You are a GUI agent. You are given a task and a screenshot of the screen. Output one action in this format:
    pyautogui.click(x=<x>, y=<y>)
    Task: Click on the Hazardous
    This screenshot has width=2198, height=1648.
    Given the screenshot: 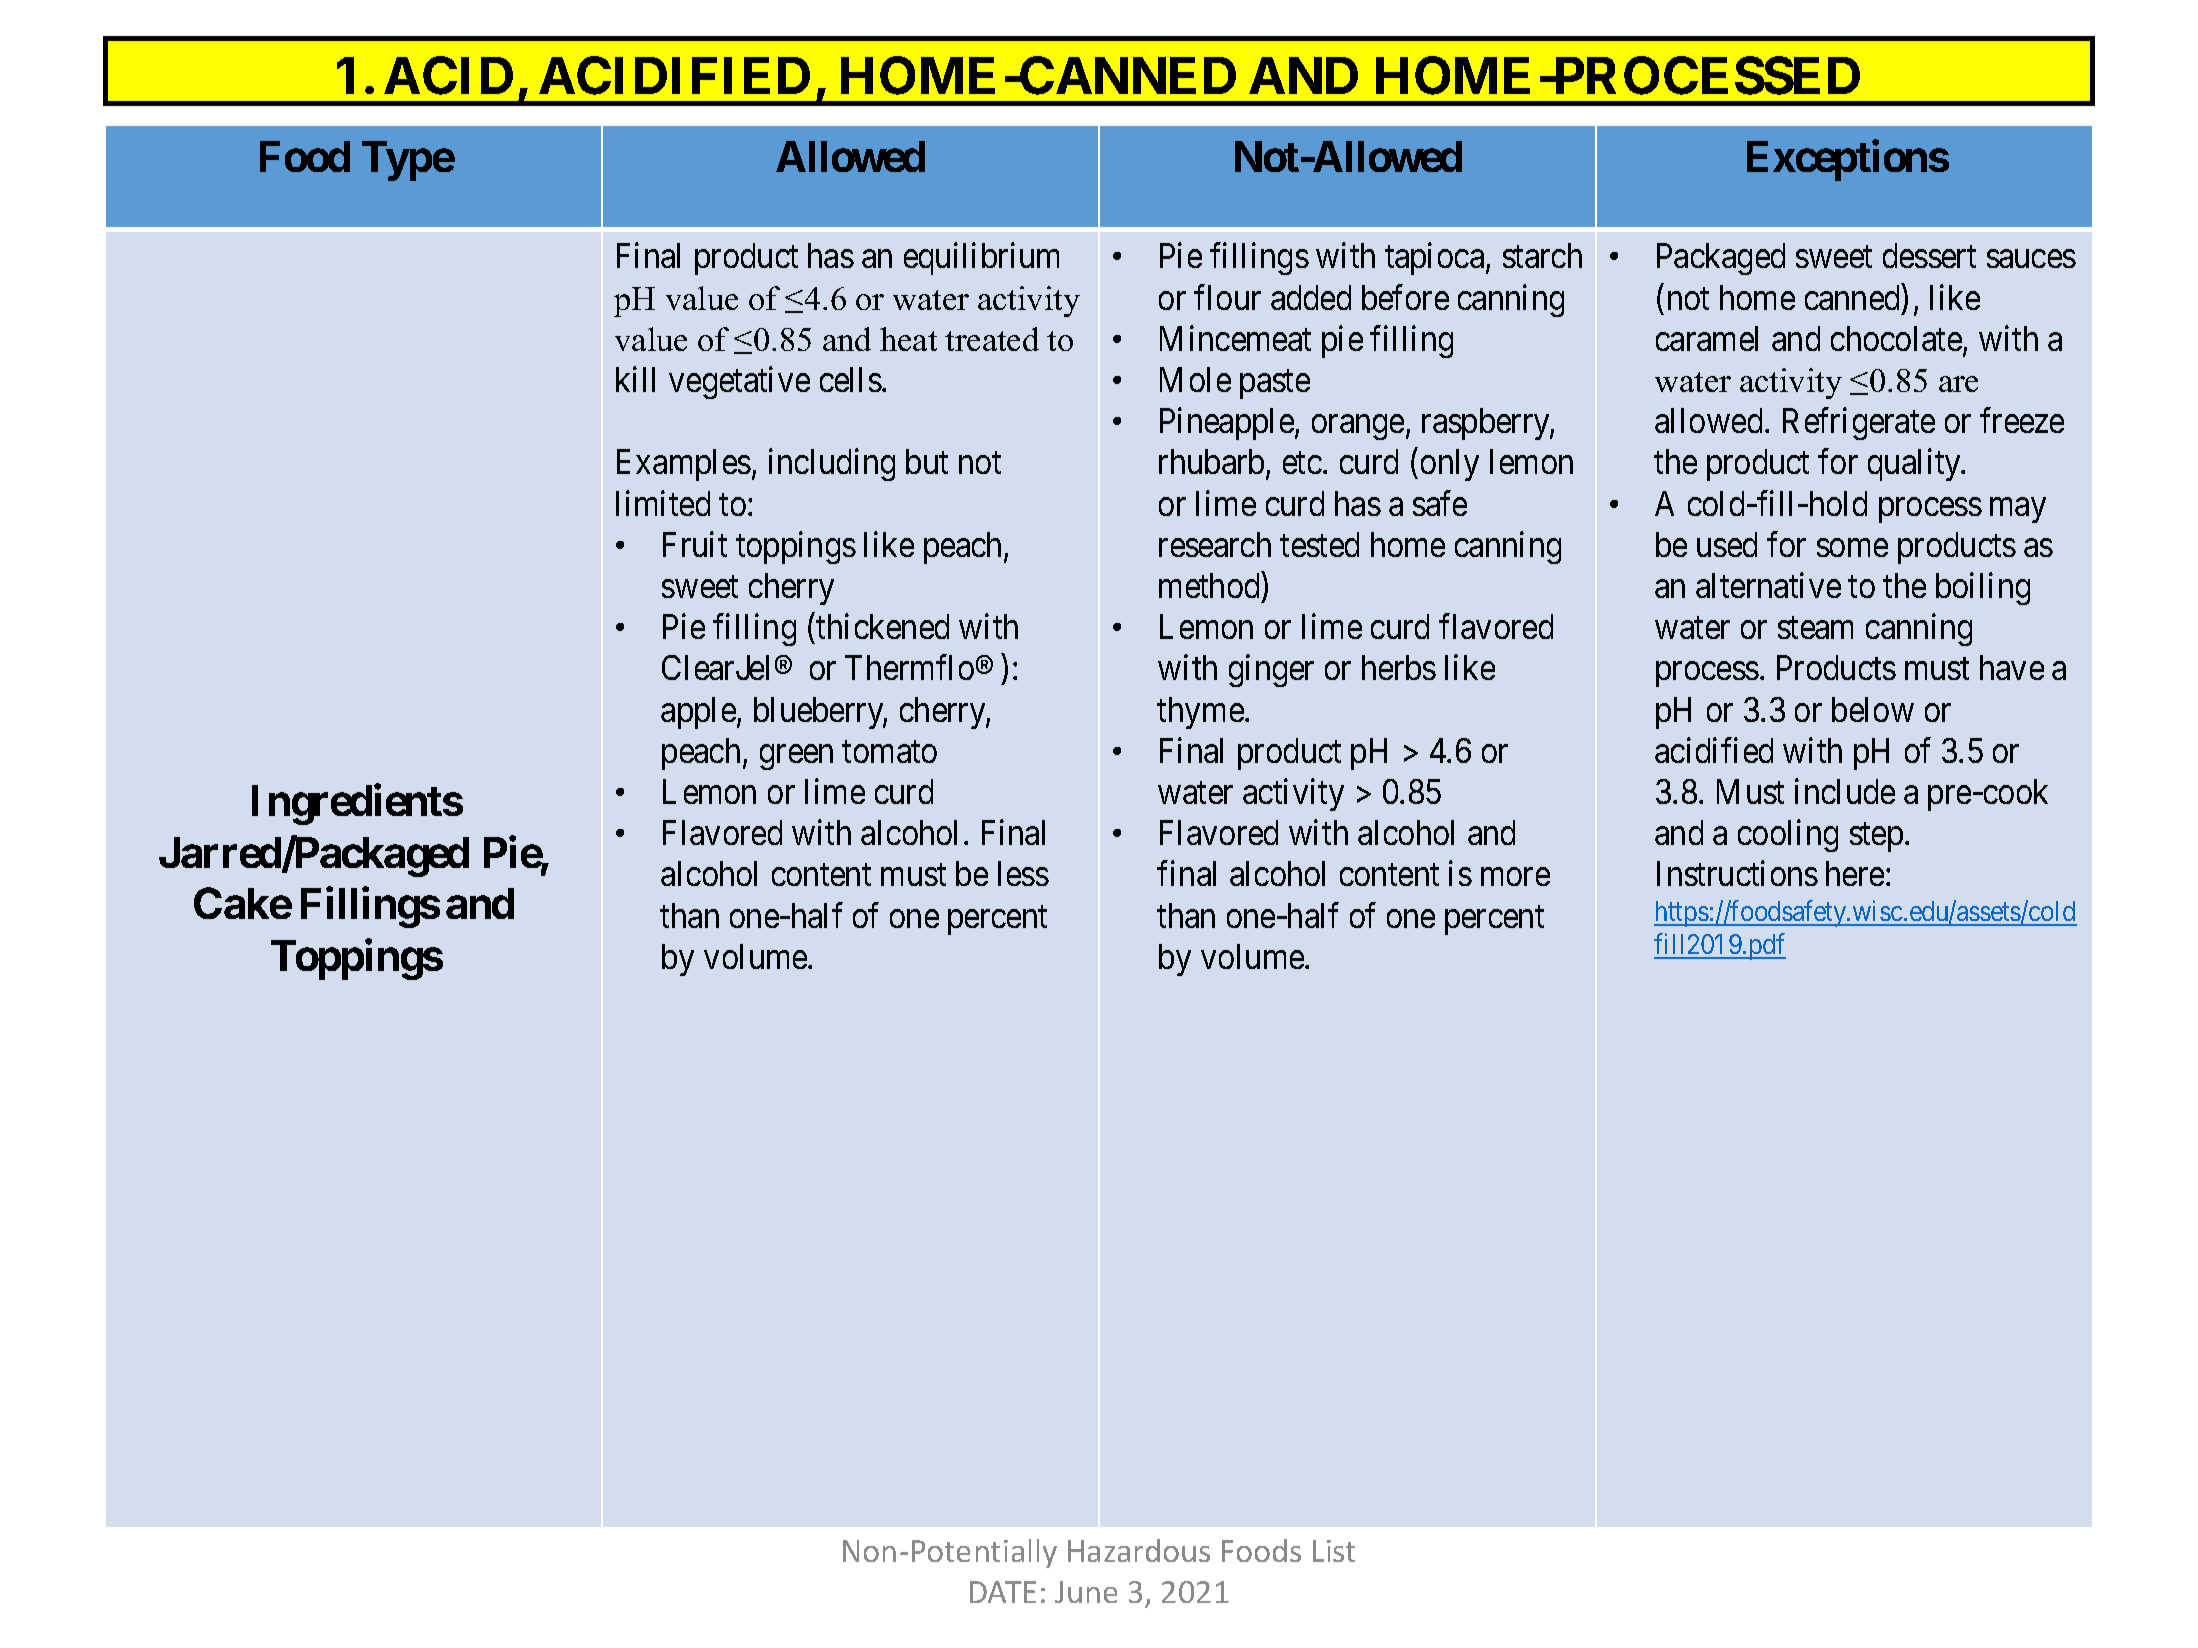 What is the action you would take?
    pyautogui.click(x=1139, y=1550)
